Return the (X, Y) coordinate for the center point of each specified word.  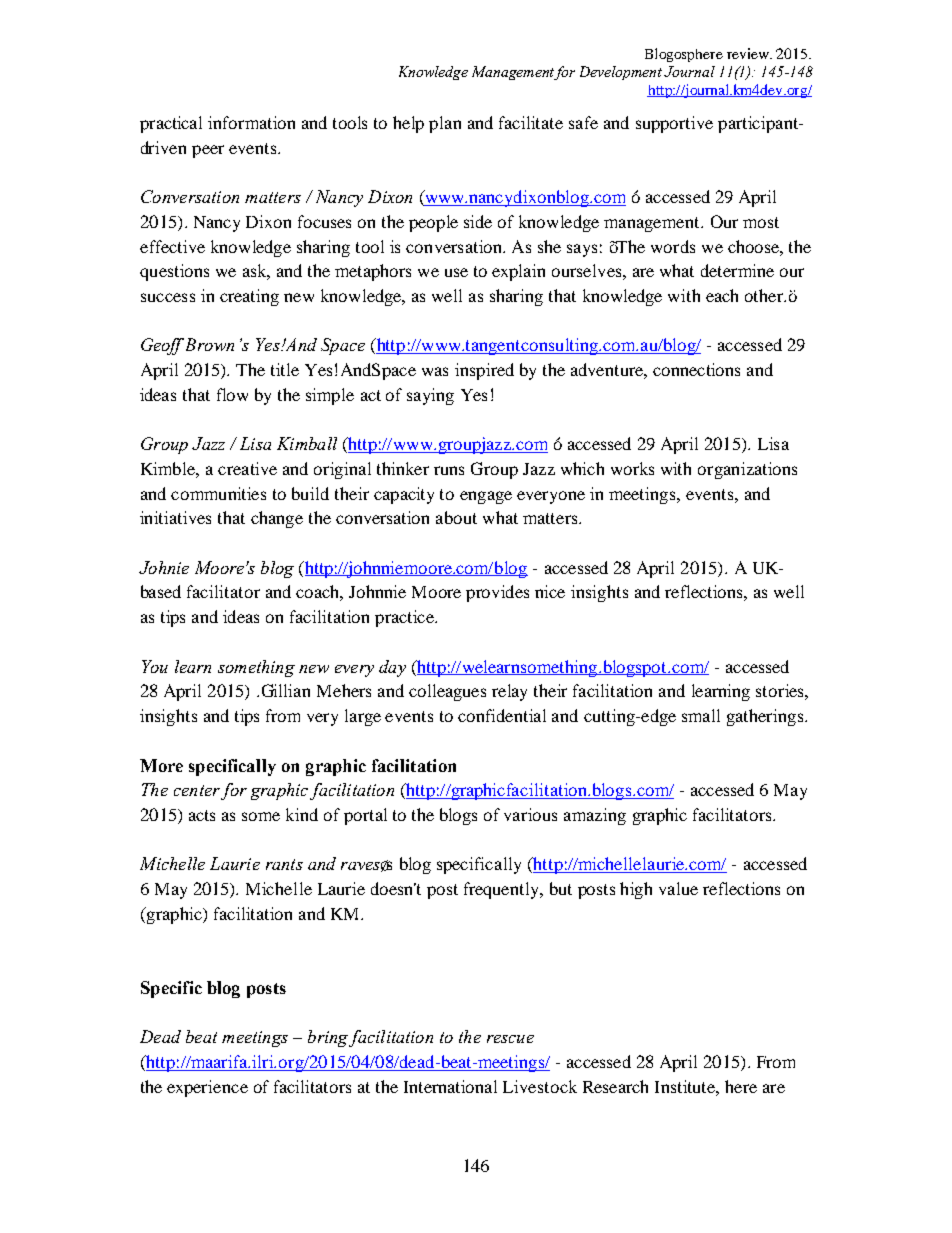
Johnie (164, 567)
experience (207, 1088)
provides (497, 593)
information (251, 122)
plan (445, 124)
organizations (747, 470)
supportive (674, 124)
